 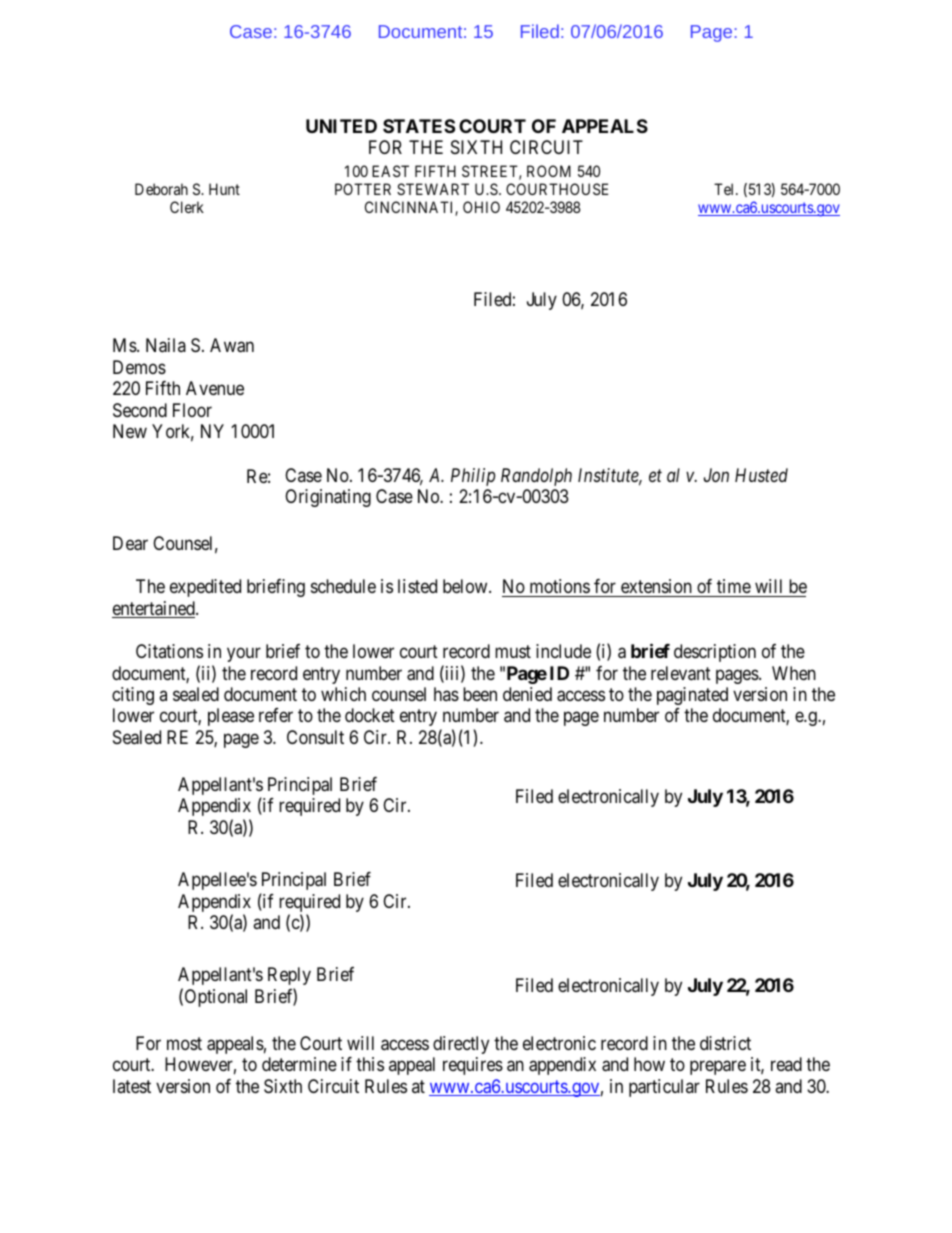 I want to click on please, so click(x=231, y=717).
